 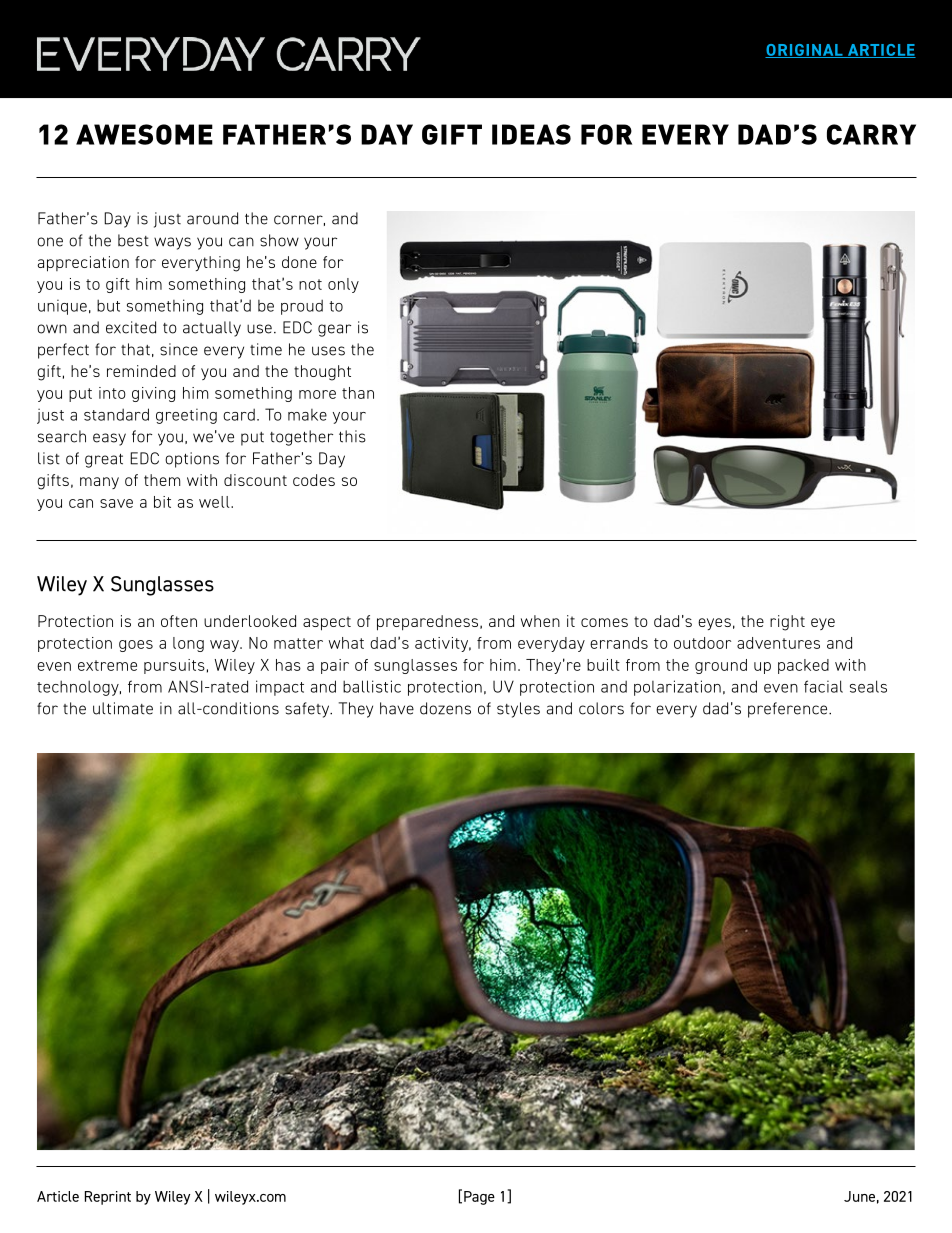 I want to click on reminded, so click(x=141, y=371).
